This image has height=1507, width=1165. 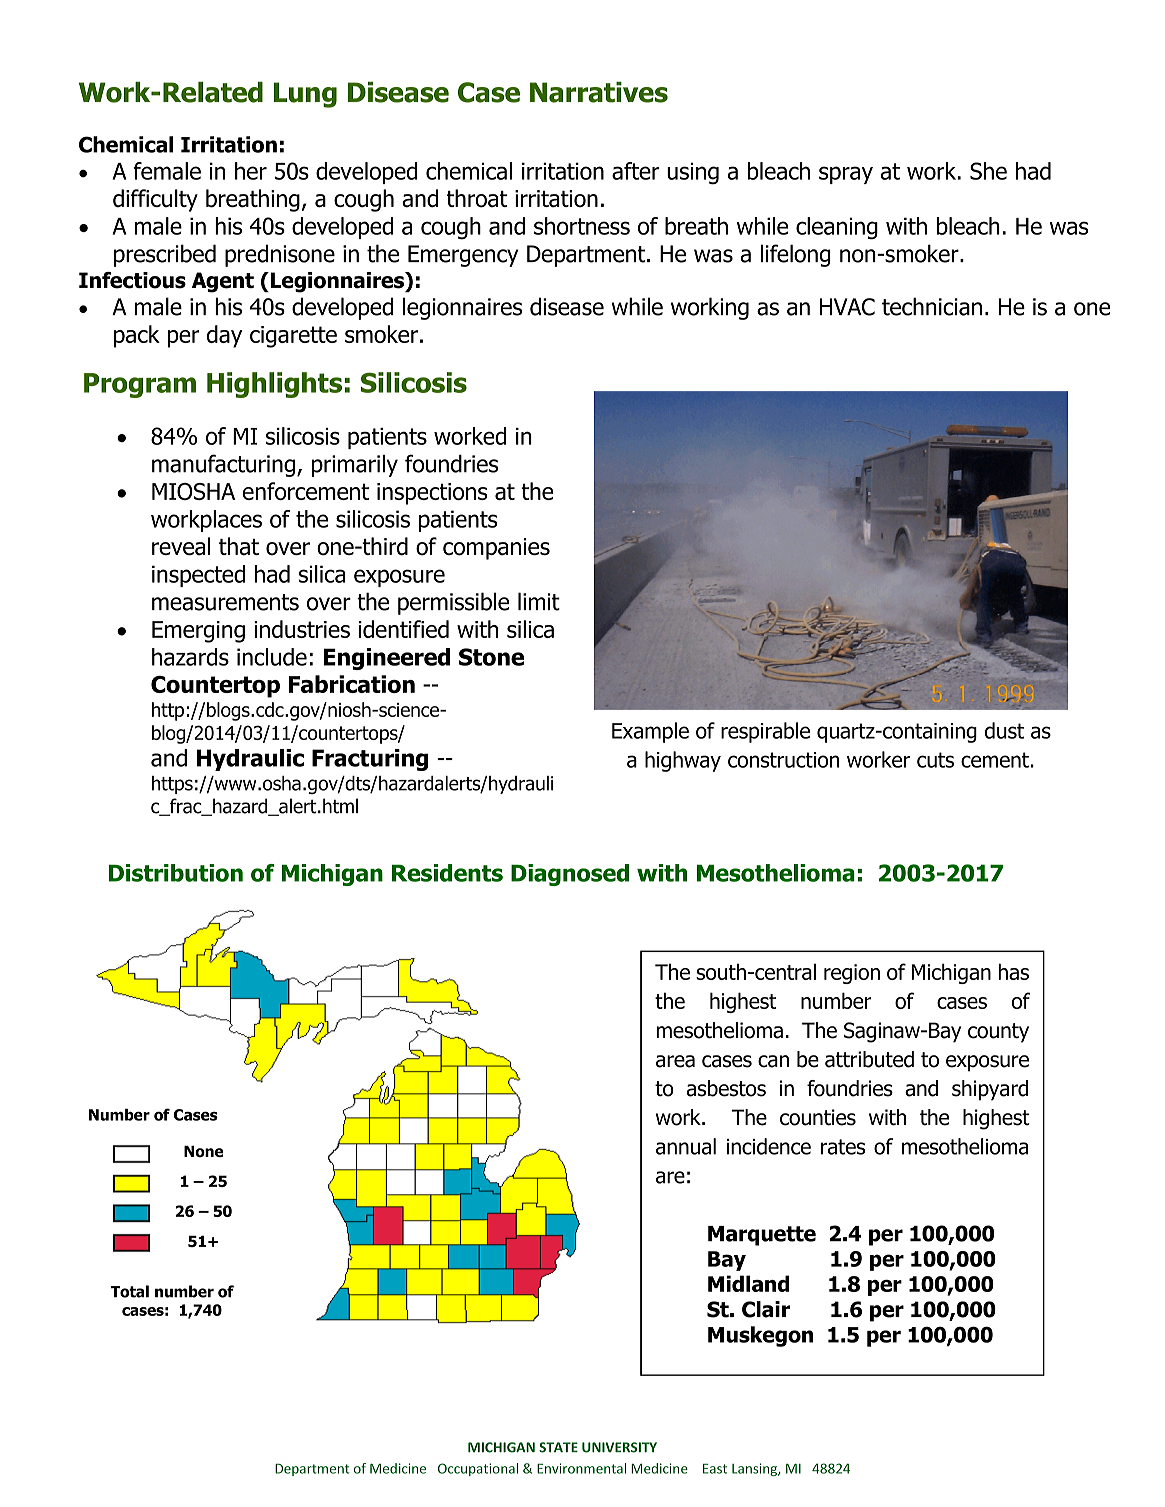 What do you see at coordinates (539, 601) in the image?
I see `limit` at bounding box center [539, 601].
